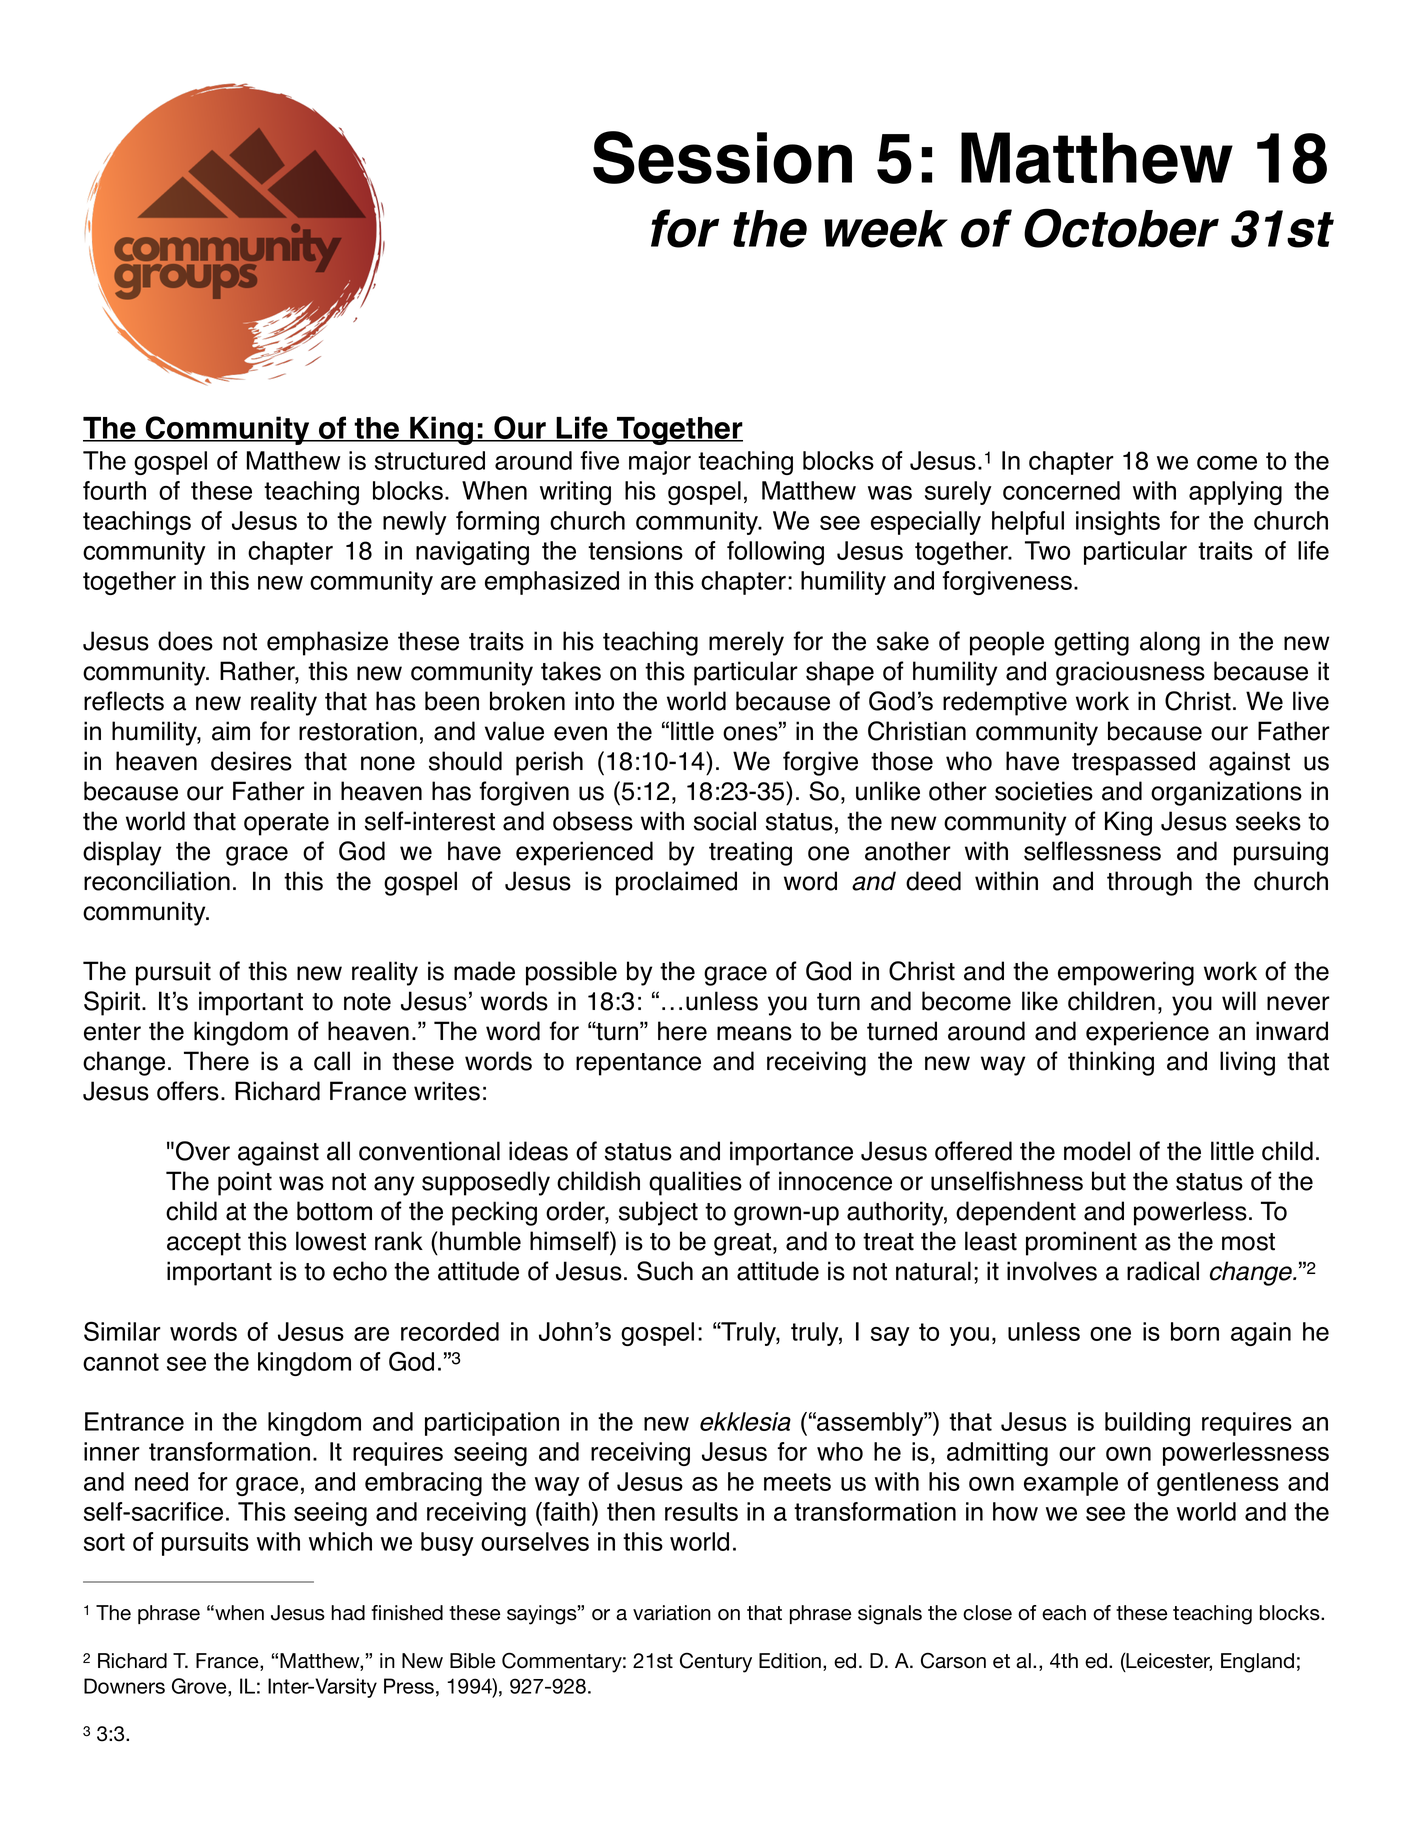 The width and height of the screenshot is (1413, 1829). What do you see at coordinates (200, 1686) in the screenshot?
I see `Grove` at bounding box center [200, 1686].
